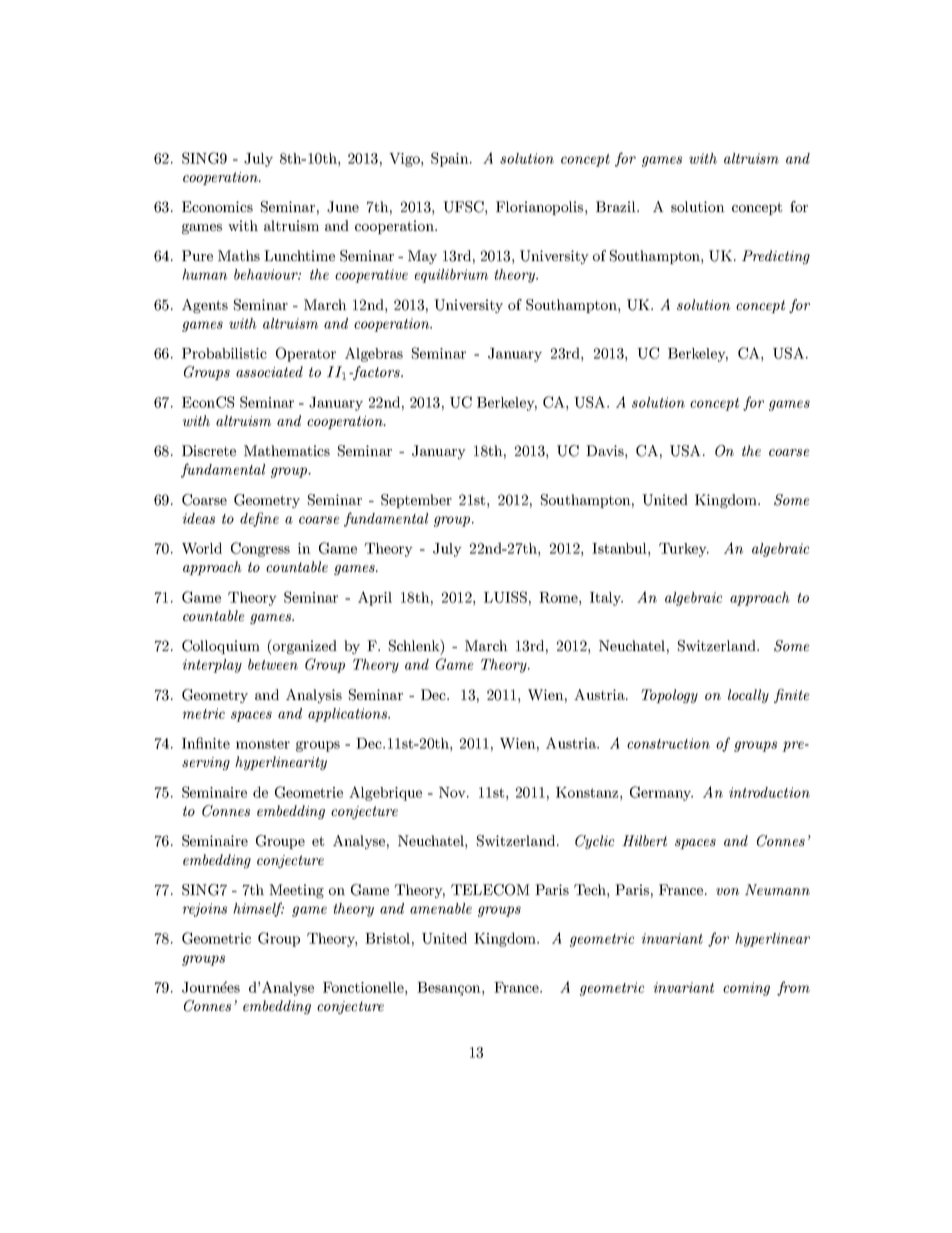 This screenshot has width=952, height=1233. What do you see at coordinates (416, 501) in the screenshot?
I see `September` at bounding box center [416, 501].
